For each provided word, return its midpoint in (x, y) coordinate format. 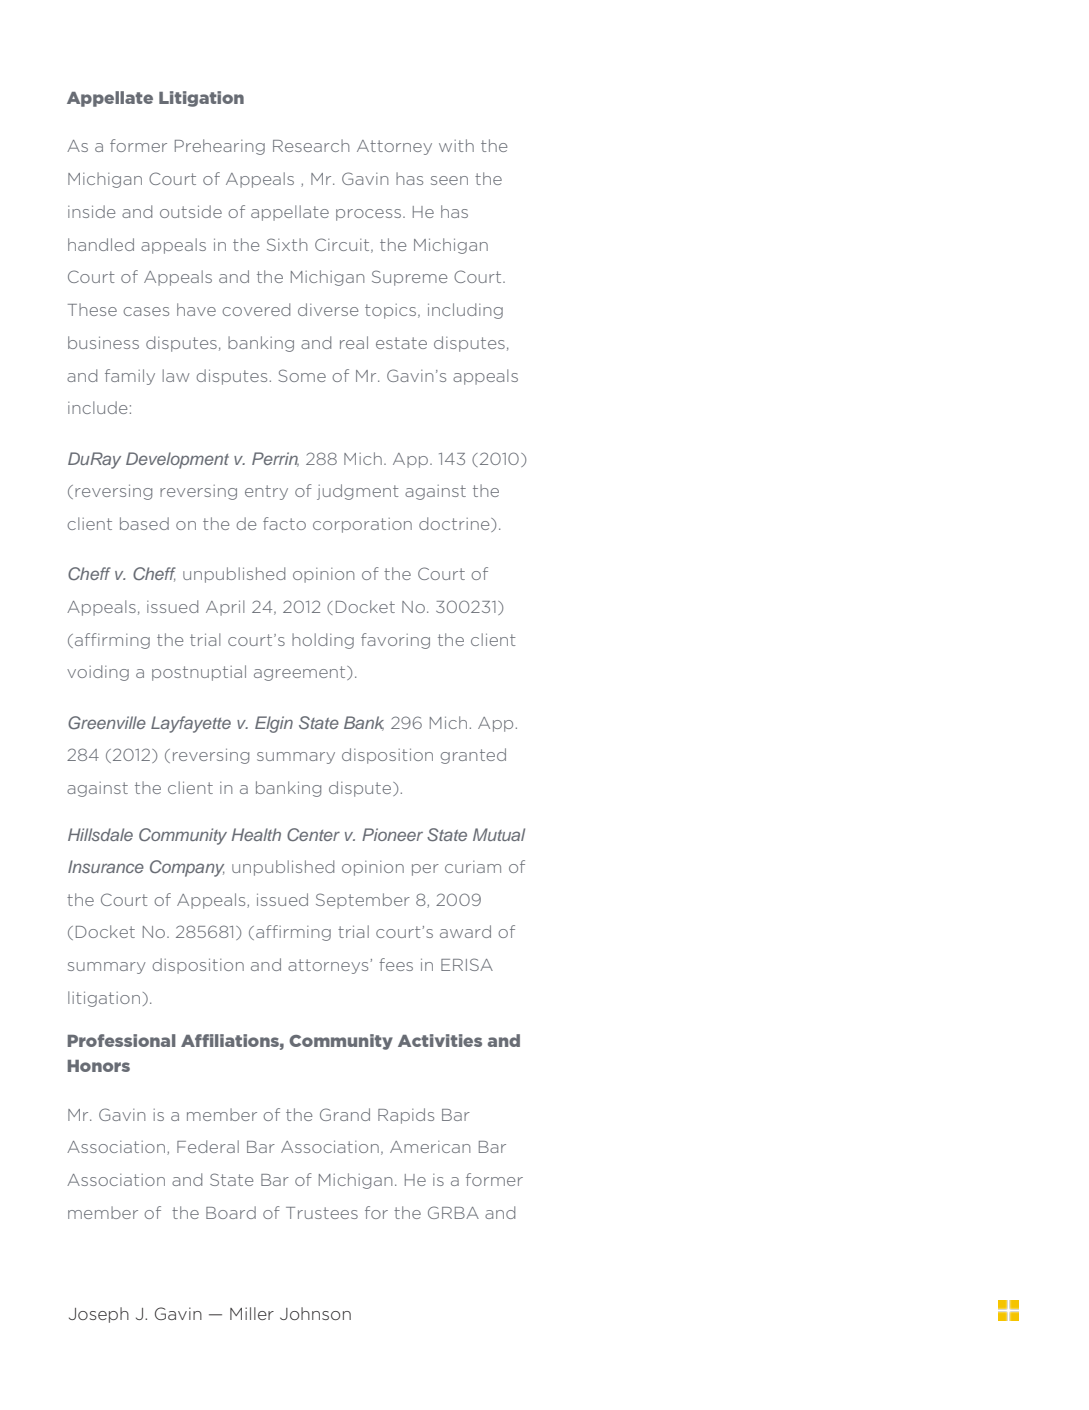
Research (311, 145)
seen (449, 180)
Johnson (315, 1313)
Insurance (106, 866)
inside (91, 211)
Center (313, 834)
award (465, 931)
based (144, 523)
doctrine (455, 524)
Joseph (99, 1315)
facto (284, 523)
